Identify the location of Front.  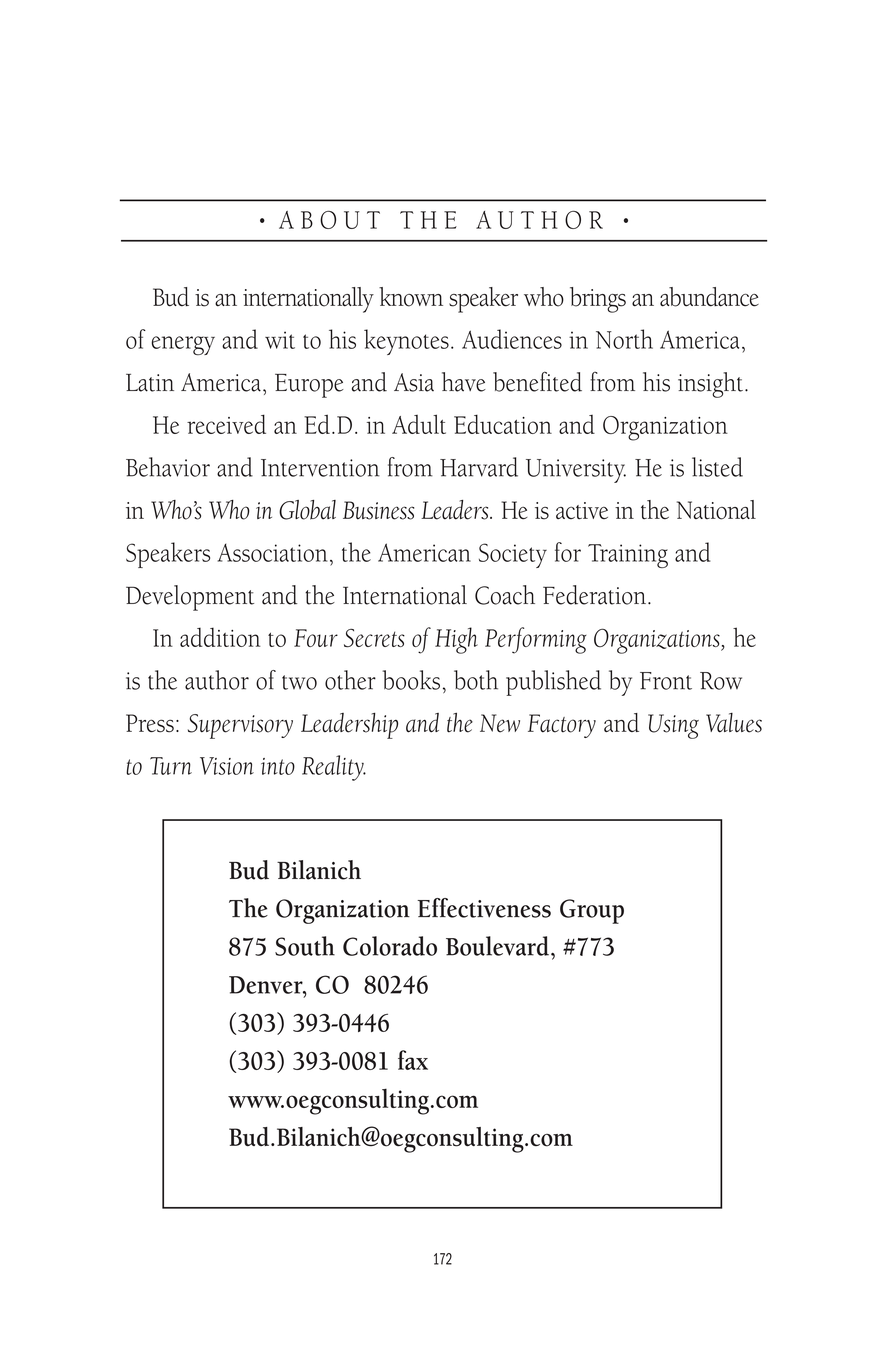
(666, 681).
